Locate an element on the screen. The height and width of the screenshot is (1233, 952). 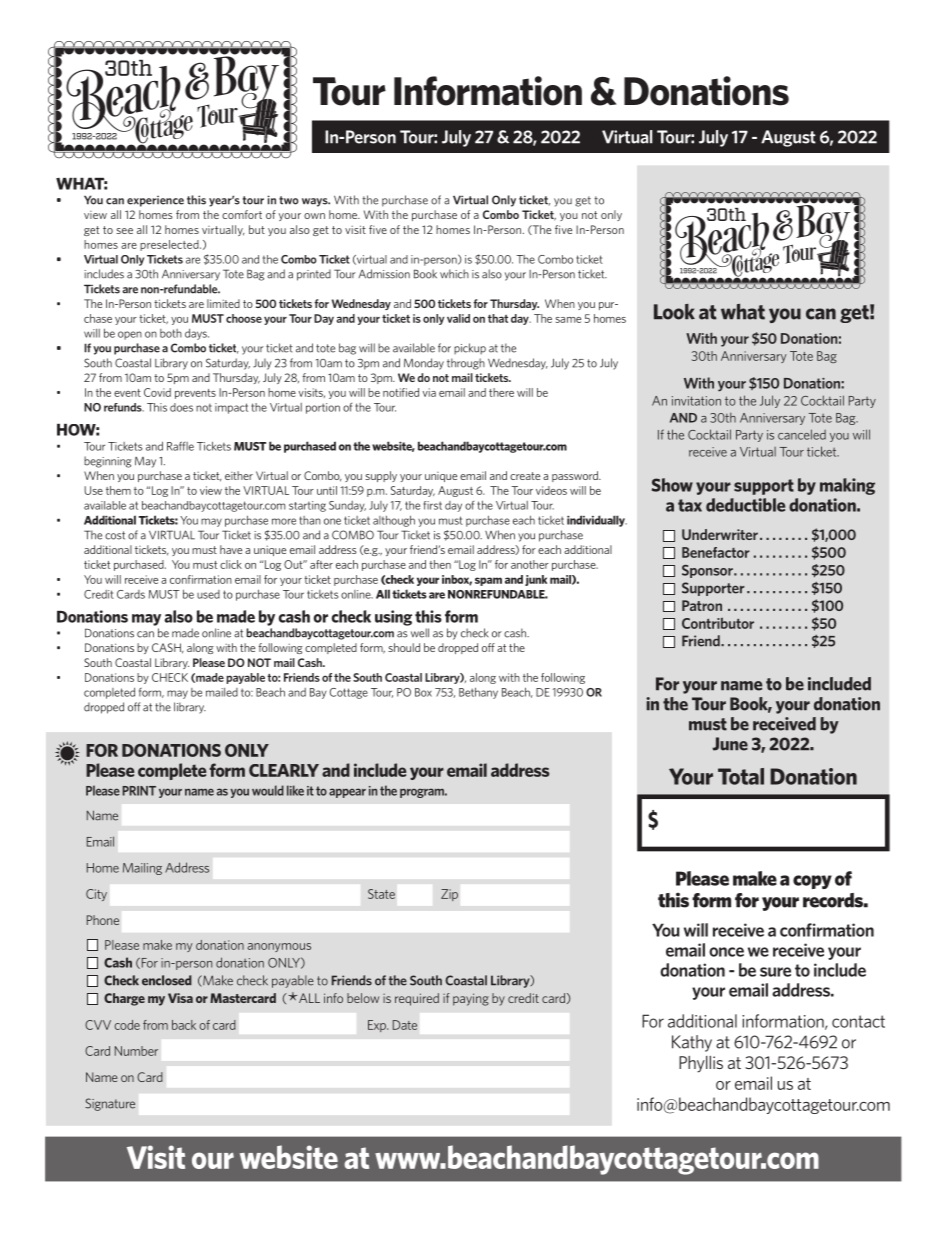
which is located at coordinates (454, 274).
